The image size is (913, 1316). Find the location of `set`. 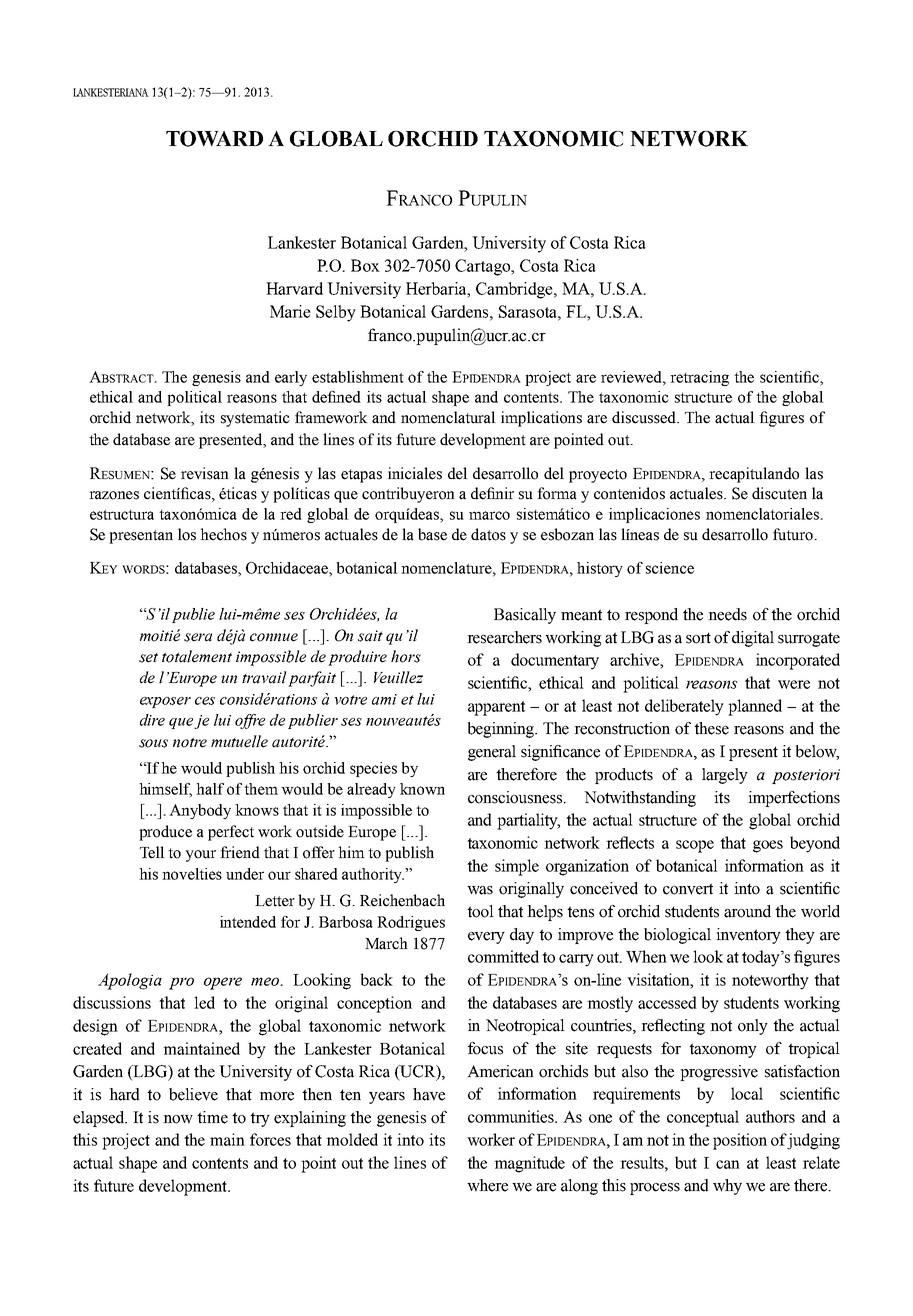

set is located at coordinates (148, 657).
